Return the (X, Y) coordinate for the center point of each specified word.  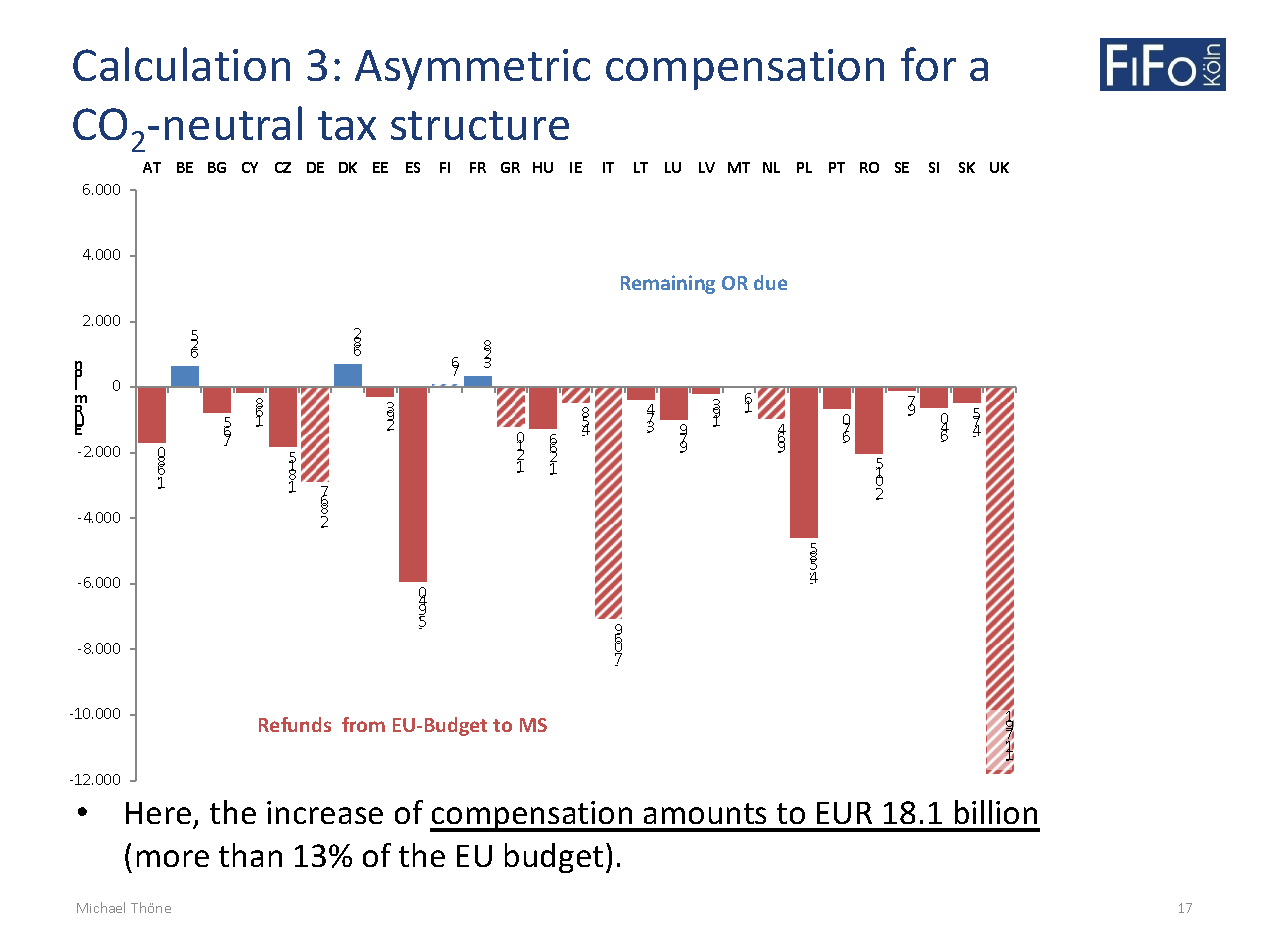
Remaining (668, 284)
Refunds (295, 724)
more (173, 858)
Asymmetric (472, 69)
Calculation (181, 64)
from (363, 724)
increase (325, 812)
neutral (233, 123)
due (770, 282)
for (928, 64)
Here (160, 815)
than (250, 855)
